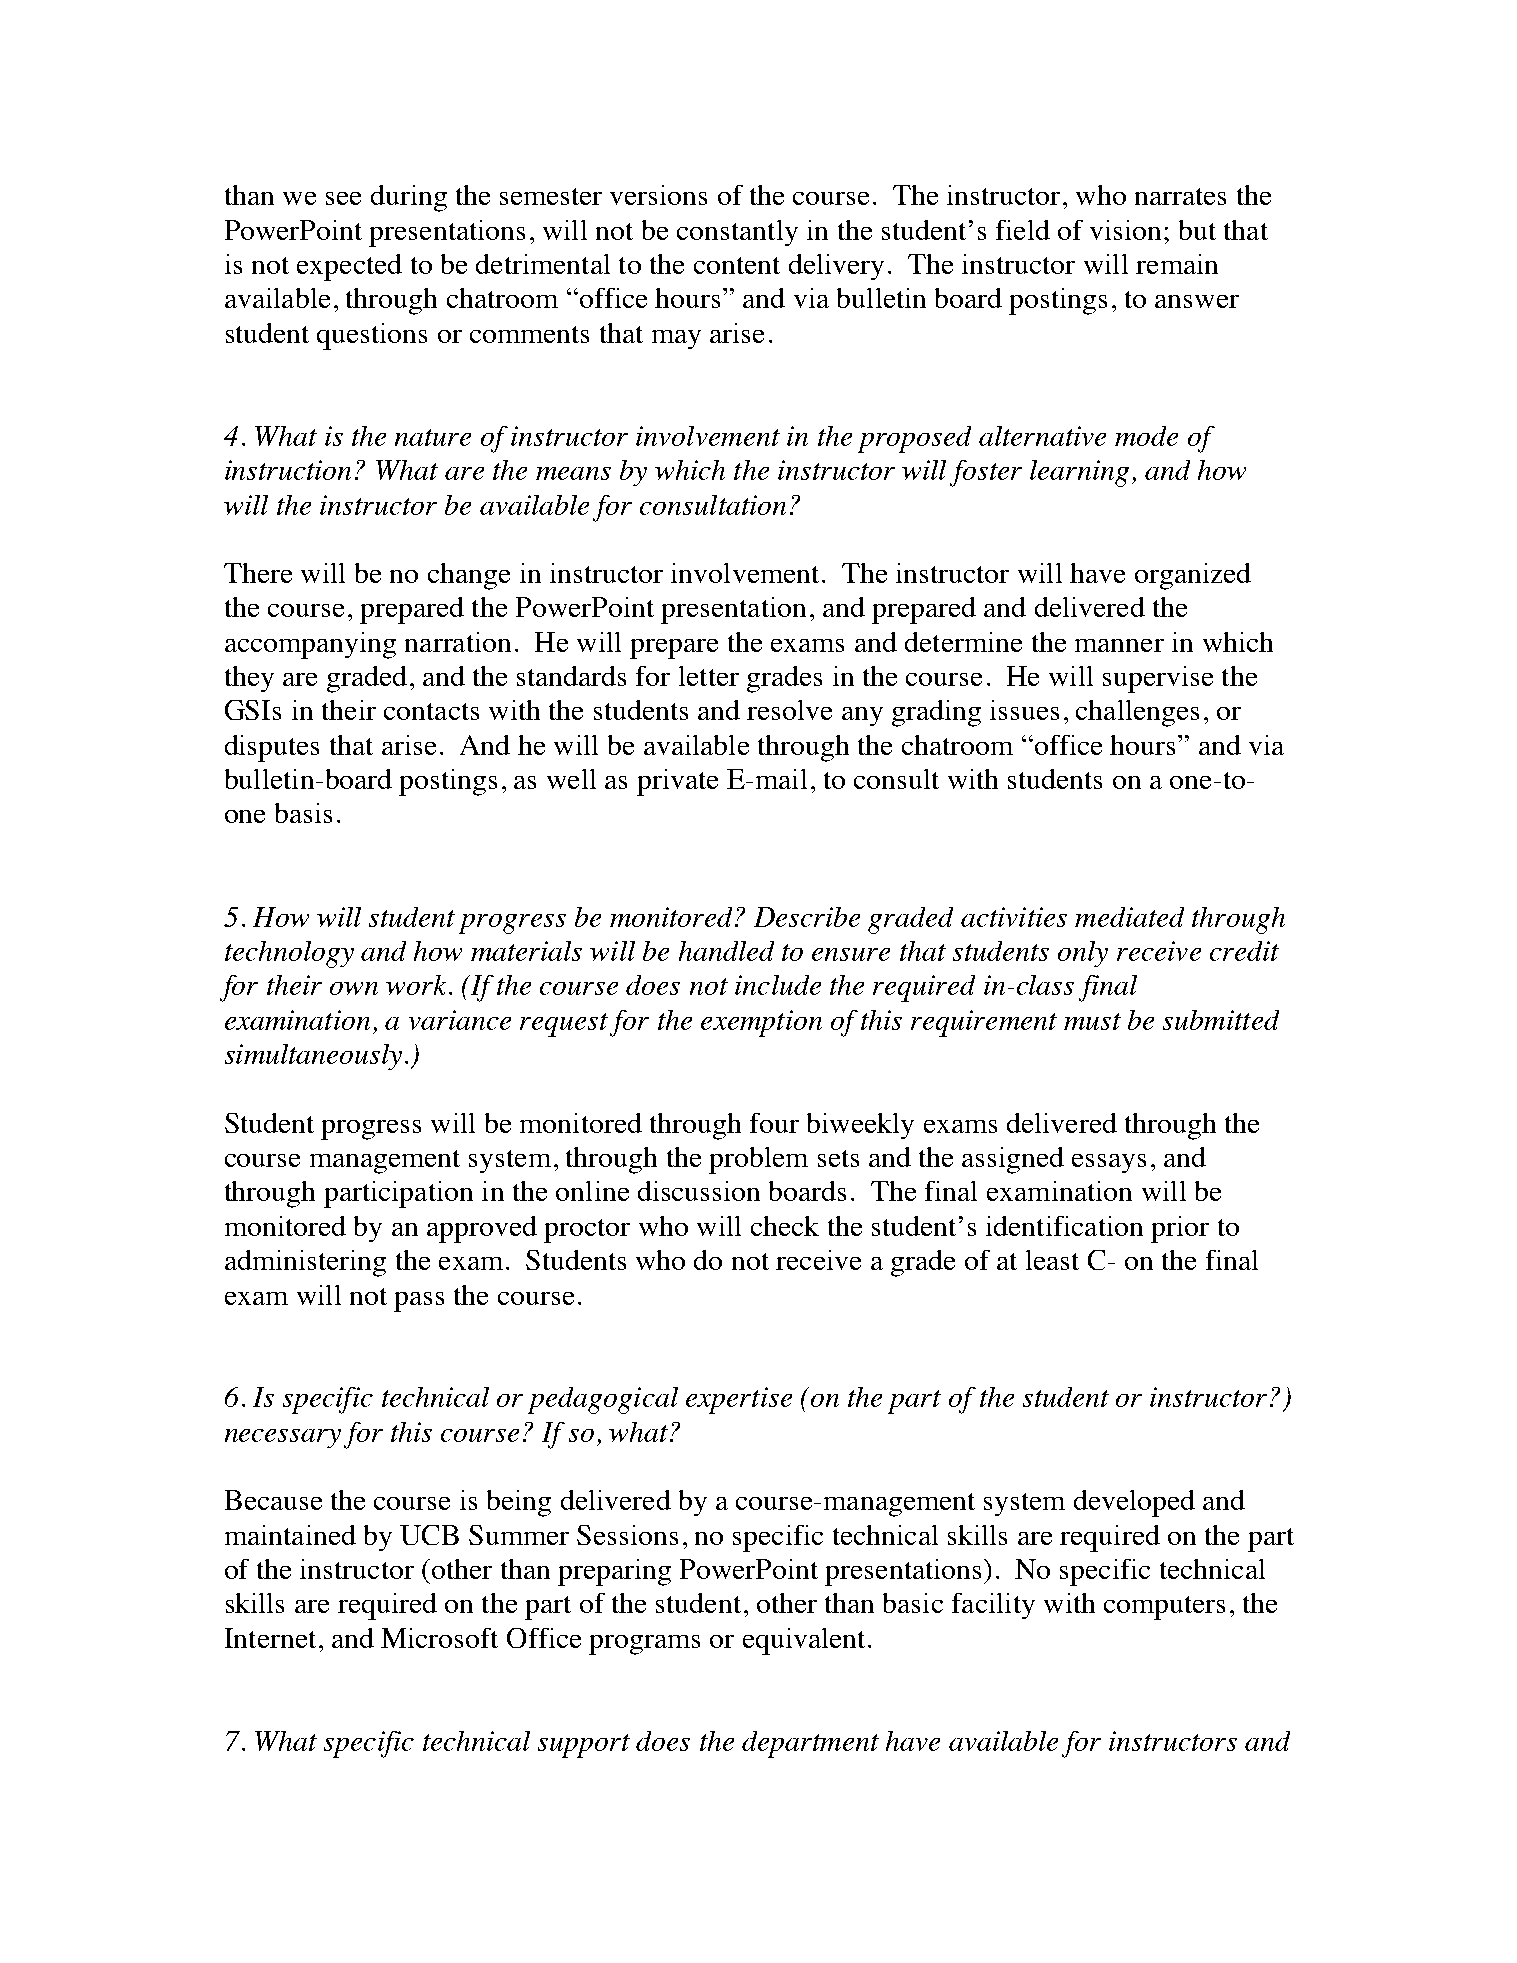  What do you see at coordinates (785, 1226) in the document?
I see `check` at bounding box center [785, 1226].
